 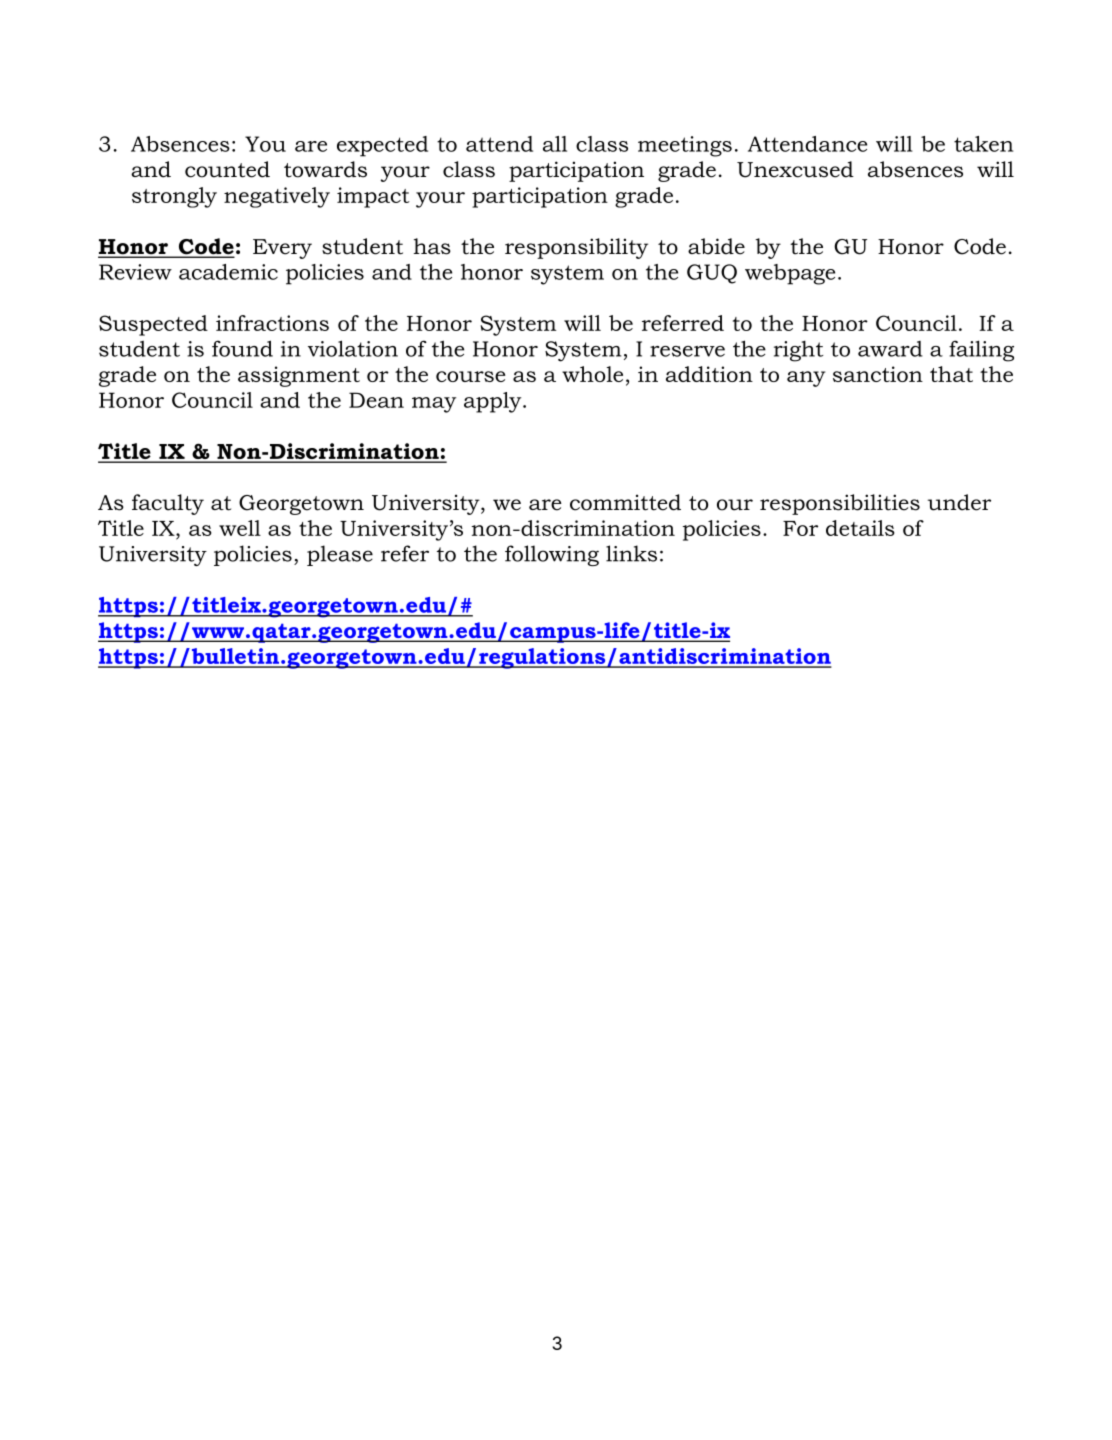 I want to click on whole, so click(x=592, y=374).
